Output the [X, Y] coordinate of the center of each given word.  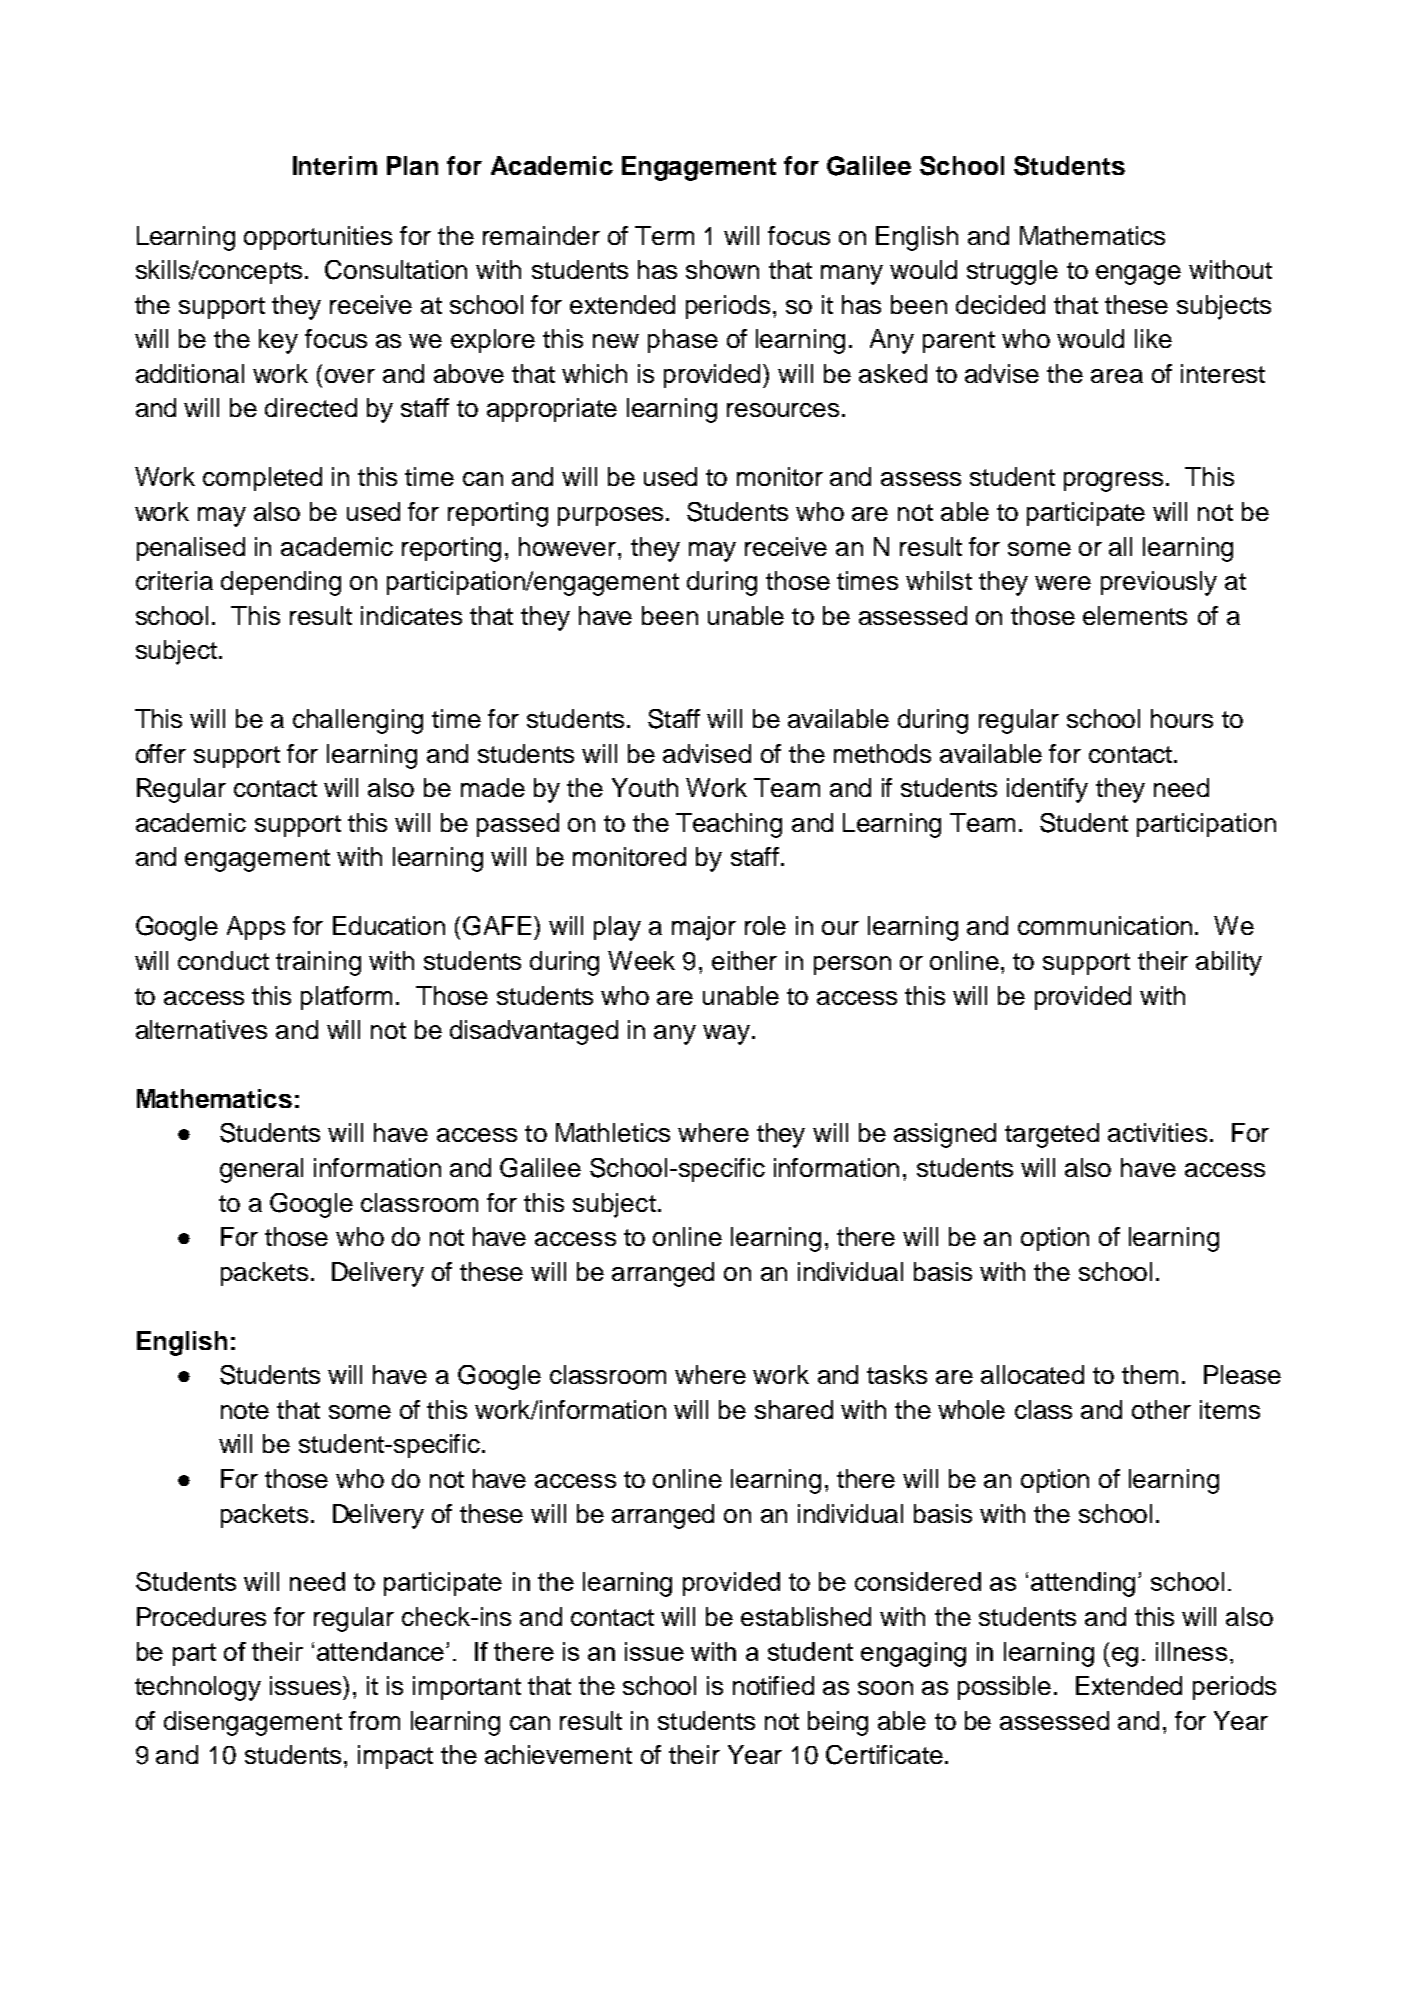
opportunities [318, 238]
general [261, 1170]
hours [1182, 718]
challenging [358, 721]
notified [773, 1685]
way [726, 1035]
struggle [1012, 272]
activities [1157, 1132]
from [374, 1720]
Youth [645, 787]
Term [664, 235]
